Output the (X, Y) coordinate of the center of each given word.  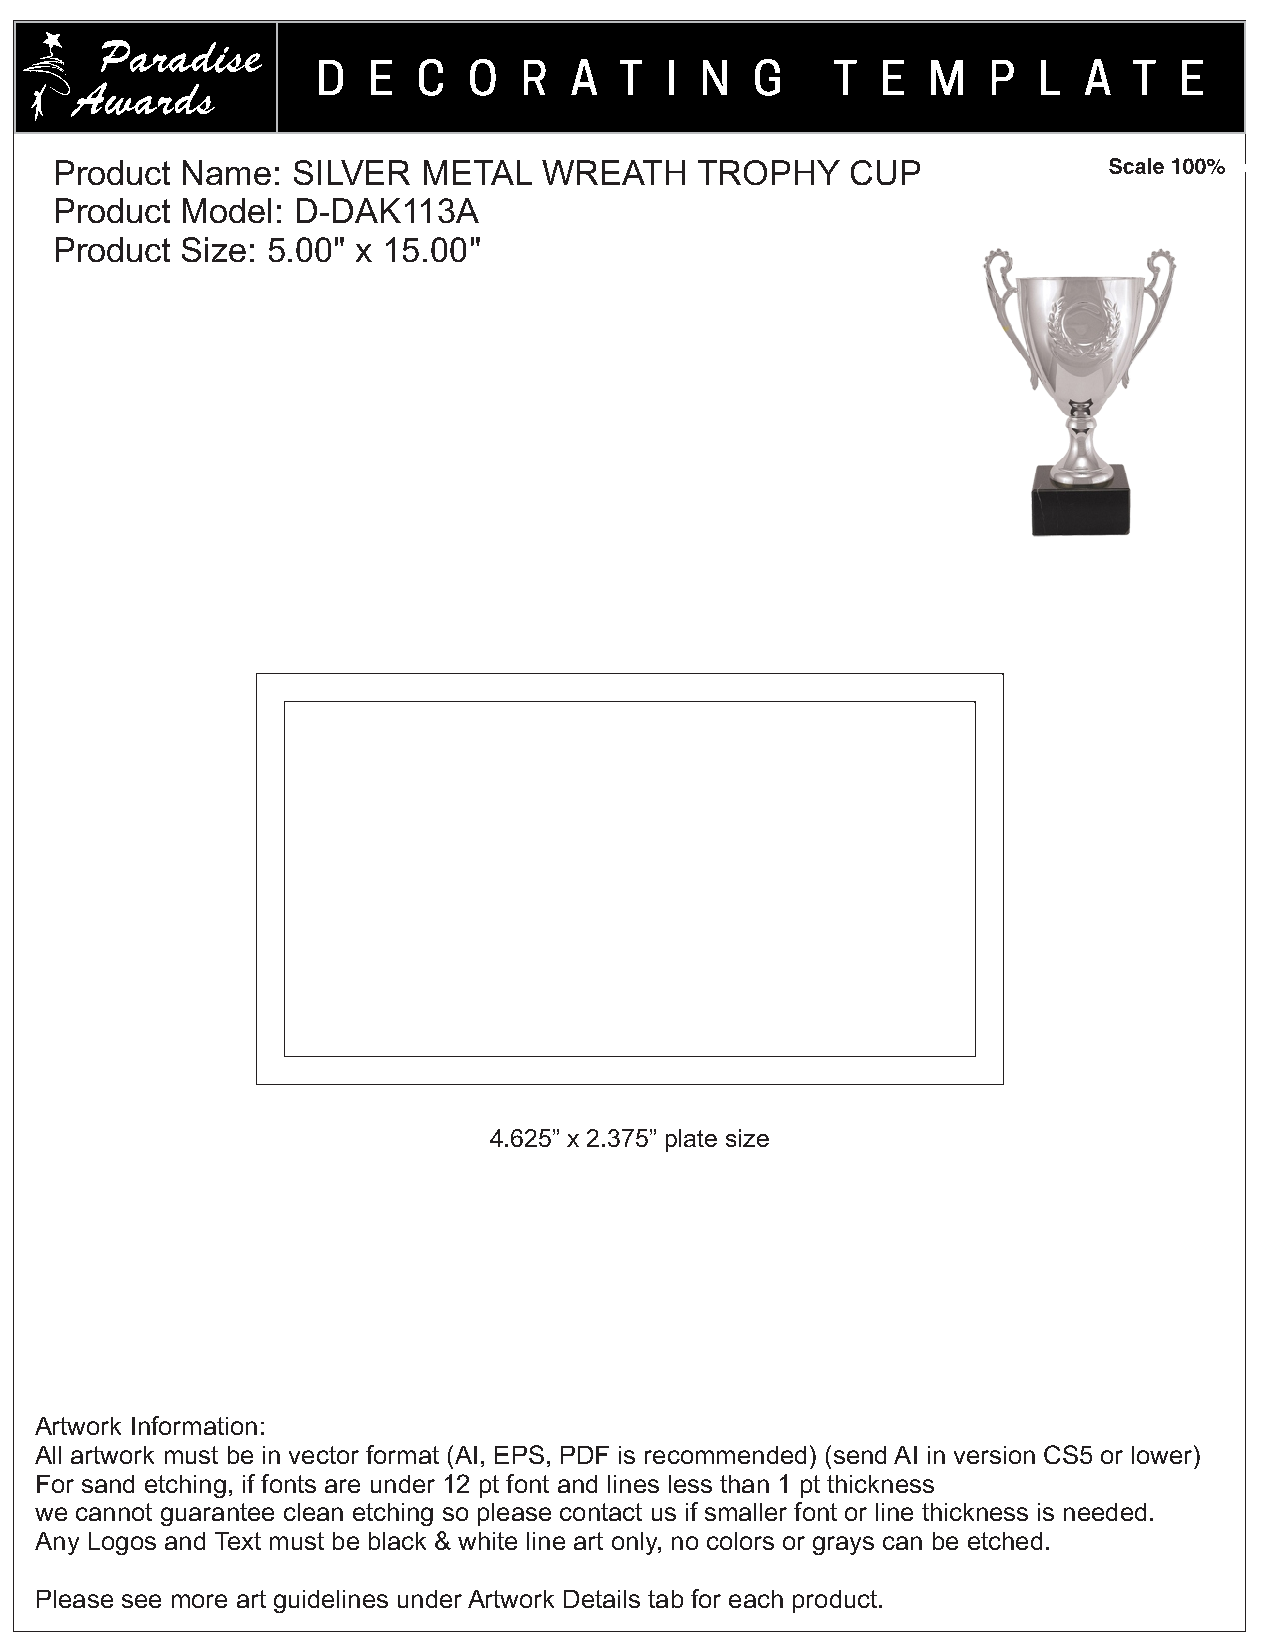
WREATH (613, 172)
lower (1163, 1454)
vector (324, 1455)
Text (238, 1541)
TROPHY (769, 172)
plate (691, 1140)
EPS (519, 1454)
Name (227, 172)
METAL (478, 172)
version (994, 1455)
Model (227, 210)
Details (602, 1599)
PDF (585, 1455)
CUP (885, 172)
